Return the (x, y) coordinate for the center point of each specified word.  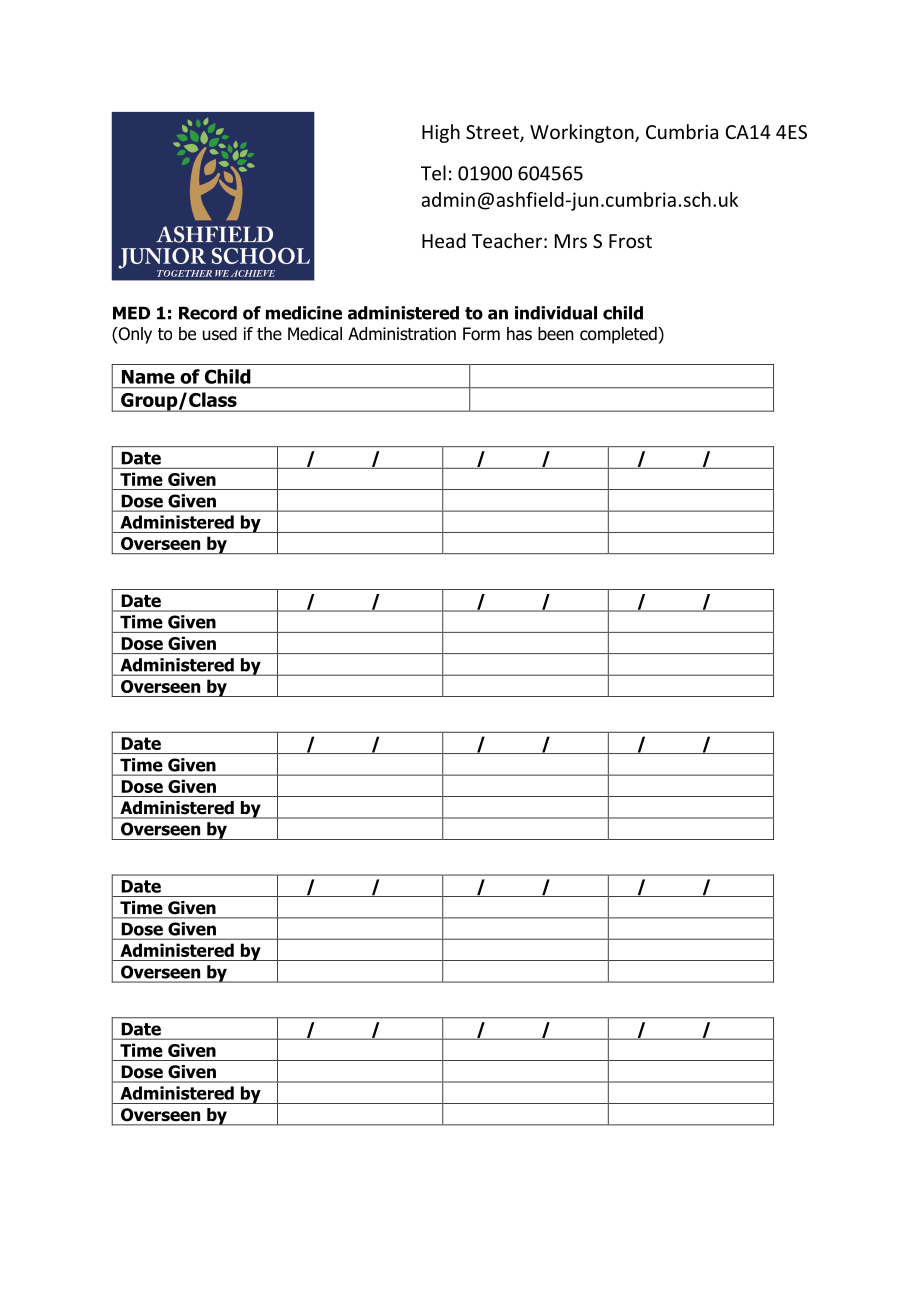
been (556, 334)
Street (493, 133)
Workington (583, 133)
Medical (315, 334)
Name (148, 377)
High (441, 133)
